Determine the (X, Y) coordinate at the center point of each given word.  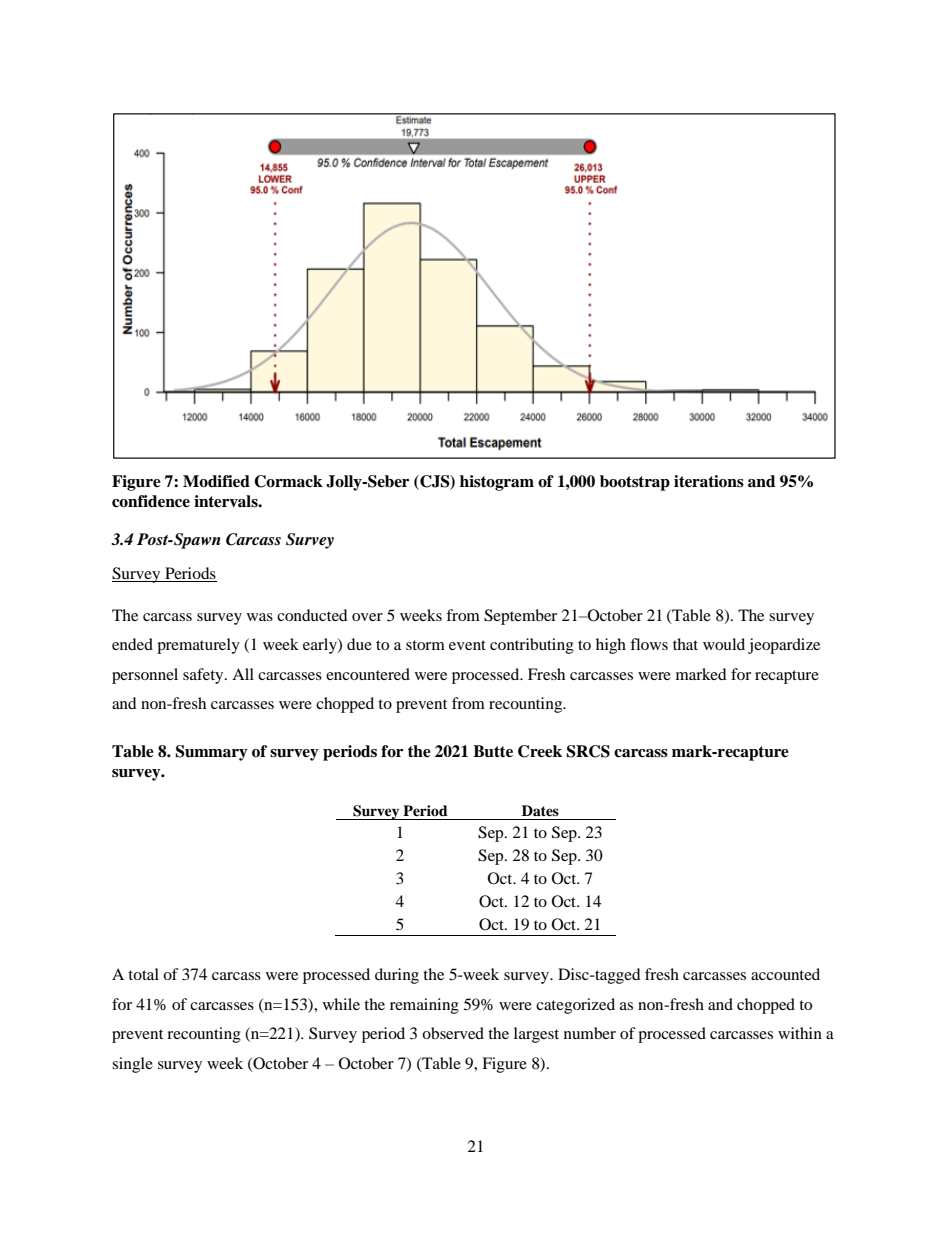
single (132, 1065)
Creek (540, 751)
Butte (493, 751)
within (800, 1033)
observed (453, 1033)
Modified (216, 481)
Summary (211, 753)
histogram (497, 483)
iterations (709, 481)
